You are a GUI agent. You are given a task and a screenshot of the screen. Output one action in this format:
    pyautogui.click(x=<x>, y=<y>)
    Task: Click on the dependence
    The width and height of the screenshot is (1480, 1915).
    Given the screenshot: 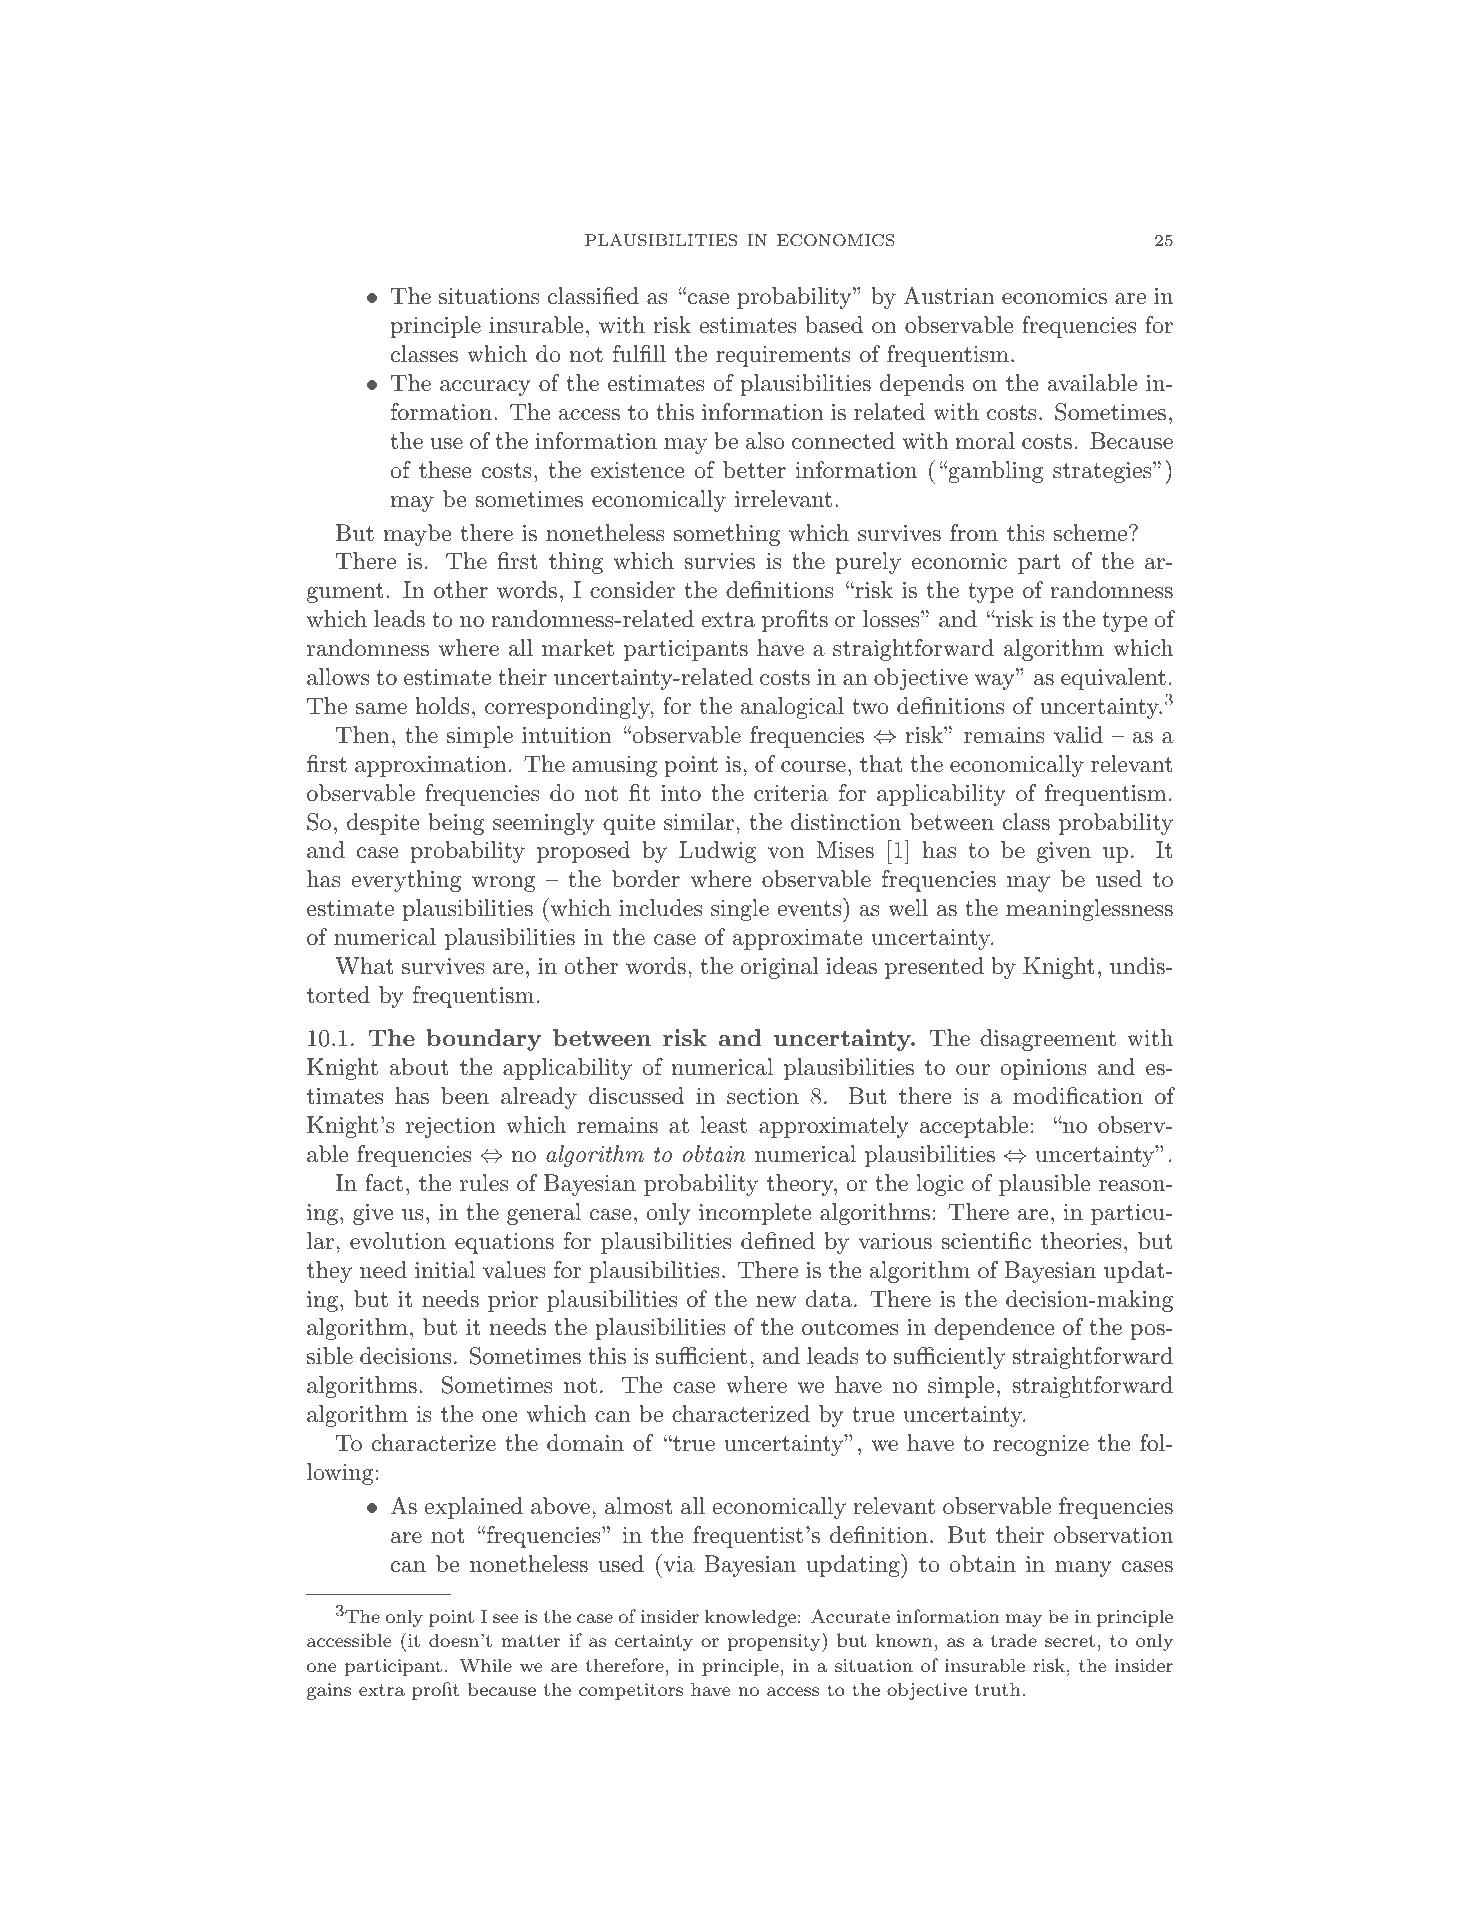 What is the action you would take?
    pyautogui.click(x=994, y=1329)
